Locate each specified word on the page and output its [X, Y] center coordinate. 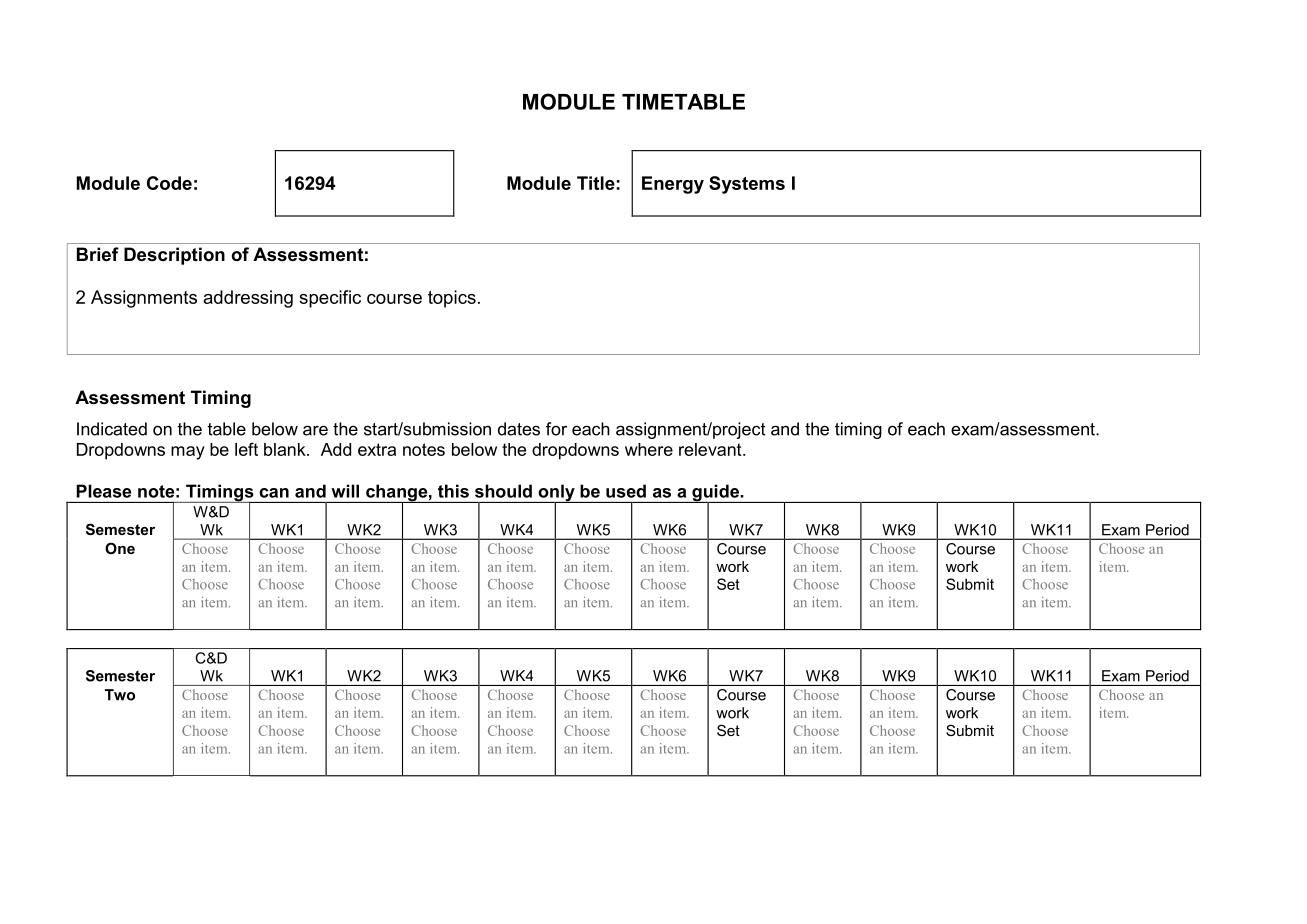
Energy [673, 185]
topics [452, 299]
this [453, 491]
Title [596, 183]
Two [120, 695]
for [556, 429]
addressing [248, 299]
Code [169, 183]
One [120, 548]
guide [715, 494]
